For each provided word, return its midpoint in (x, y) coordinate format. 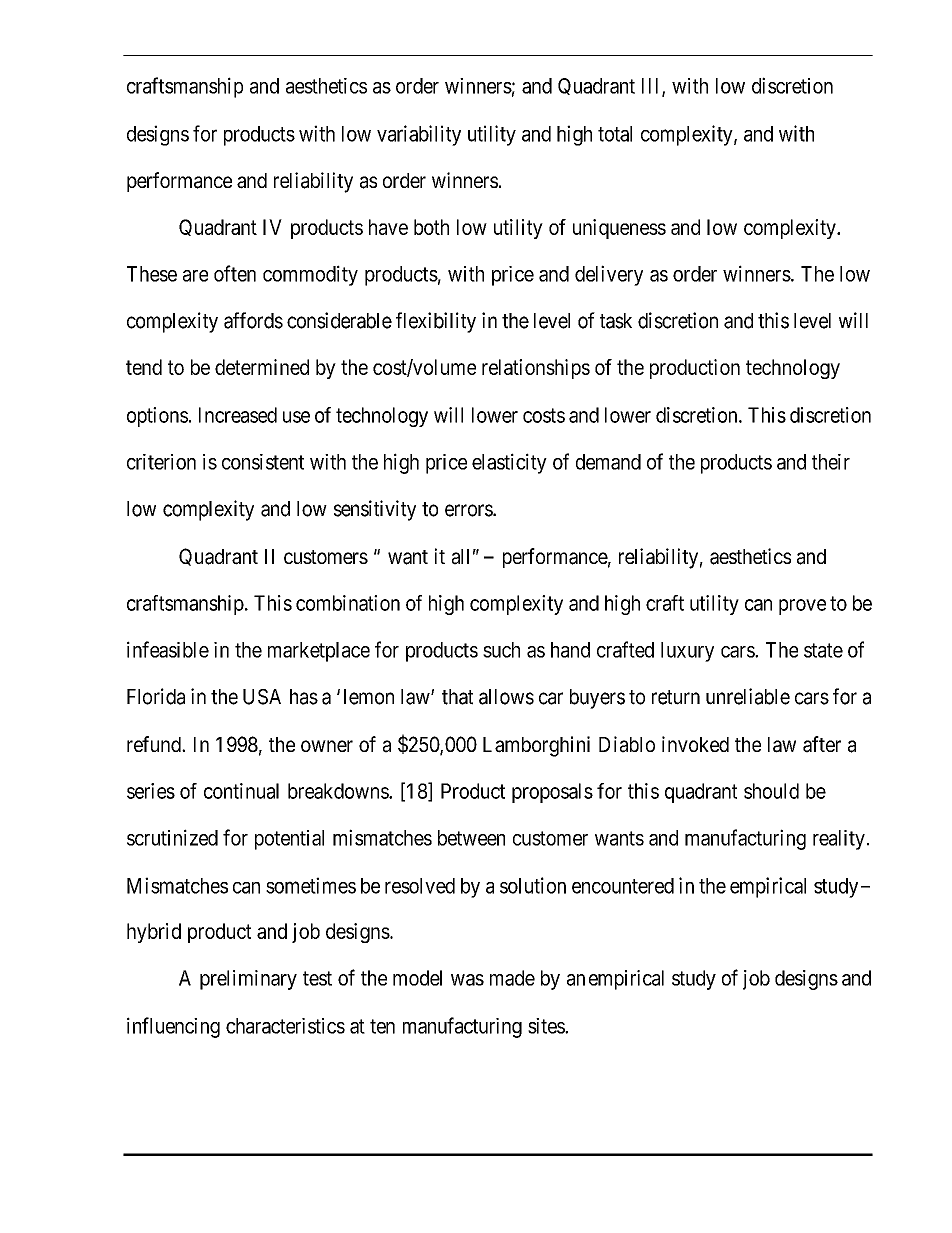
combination (348, 603)
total (615, 134)
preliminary (248, 980)
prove (802, 607)
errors (469, 510)
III (652, 87)
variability (419, 135)
